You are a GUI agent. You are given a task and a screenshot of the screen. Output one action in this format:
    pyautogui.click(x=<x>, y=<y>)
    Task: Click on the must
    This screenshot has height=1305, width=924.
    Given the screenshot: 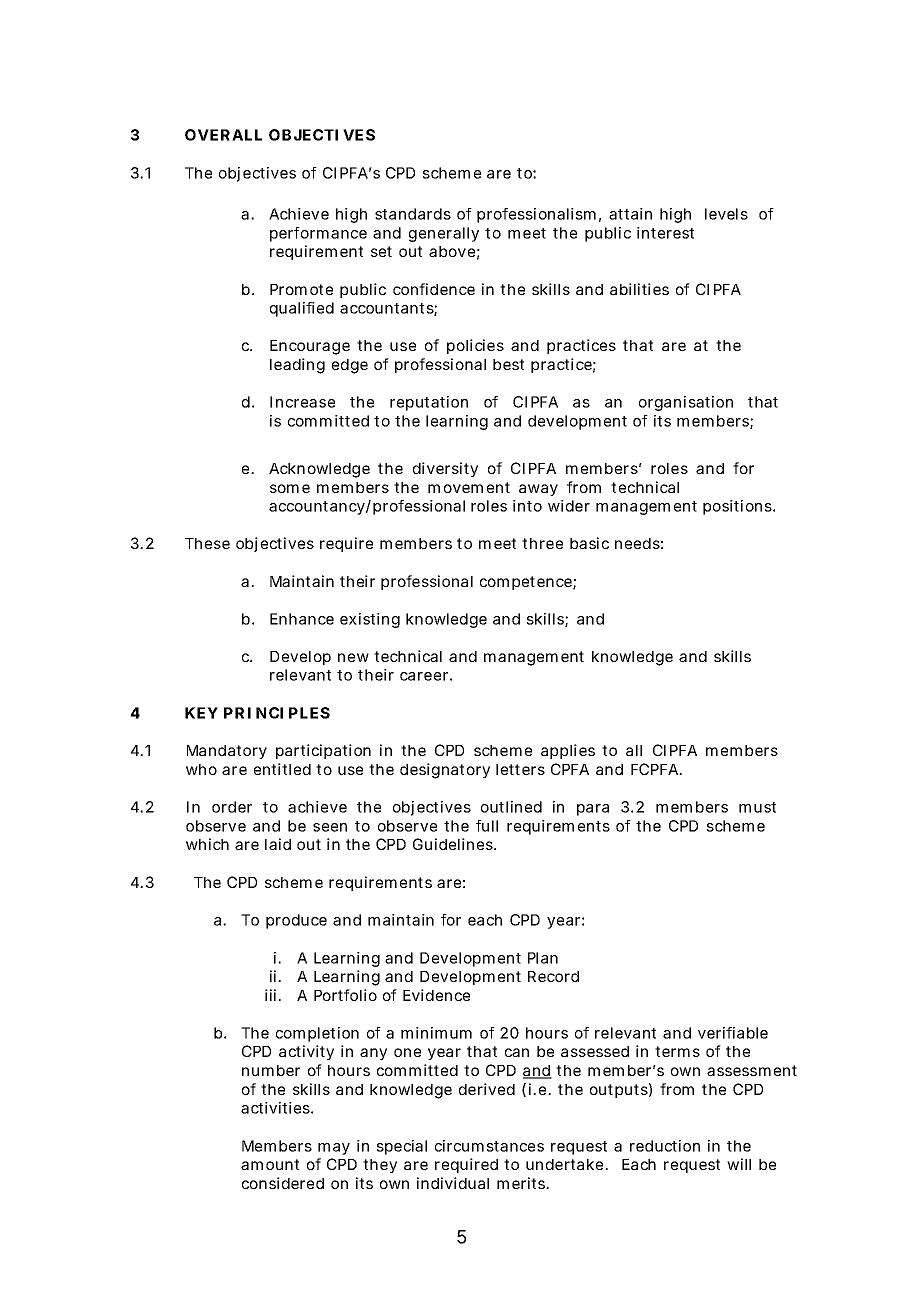 What is the action you would take?
    pyautogui.click(x=757, y=807)
